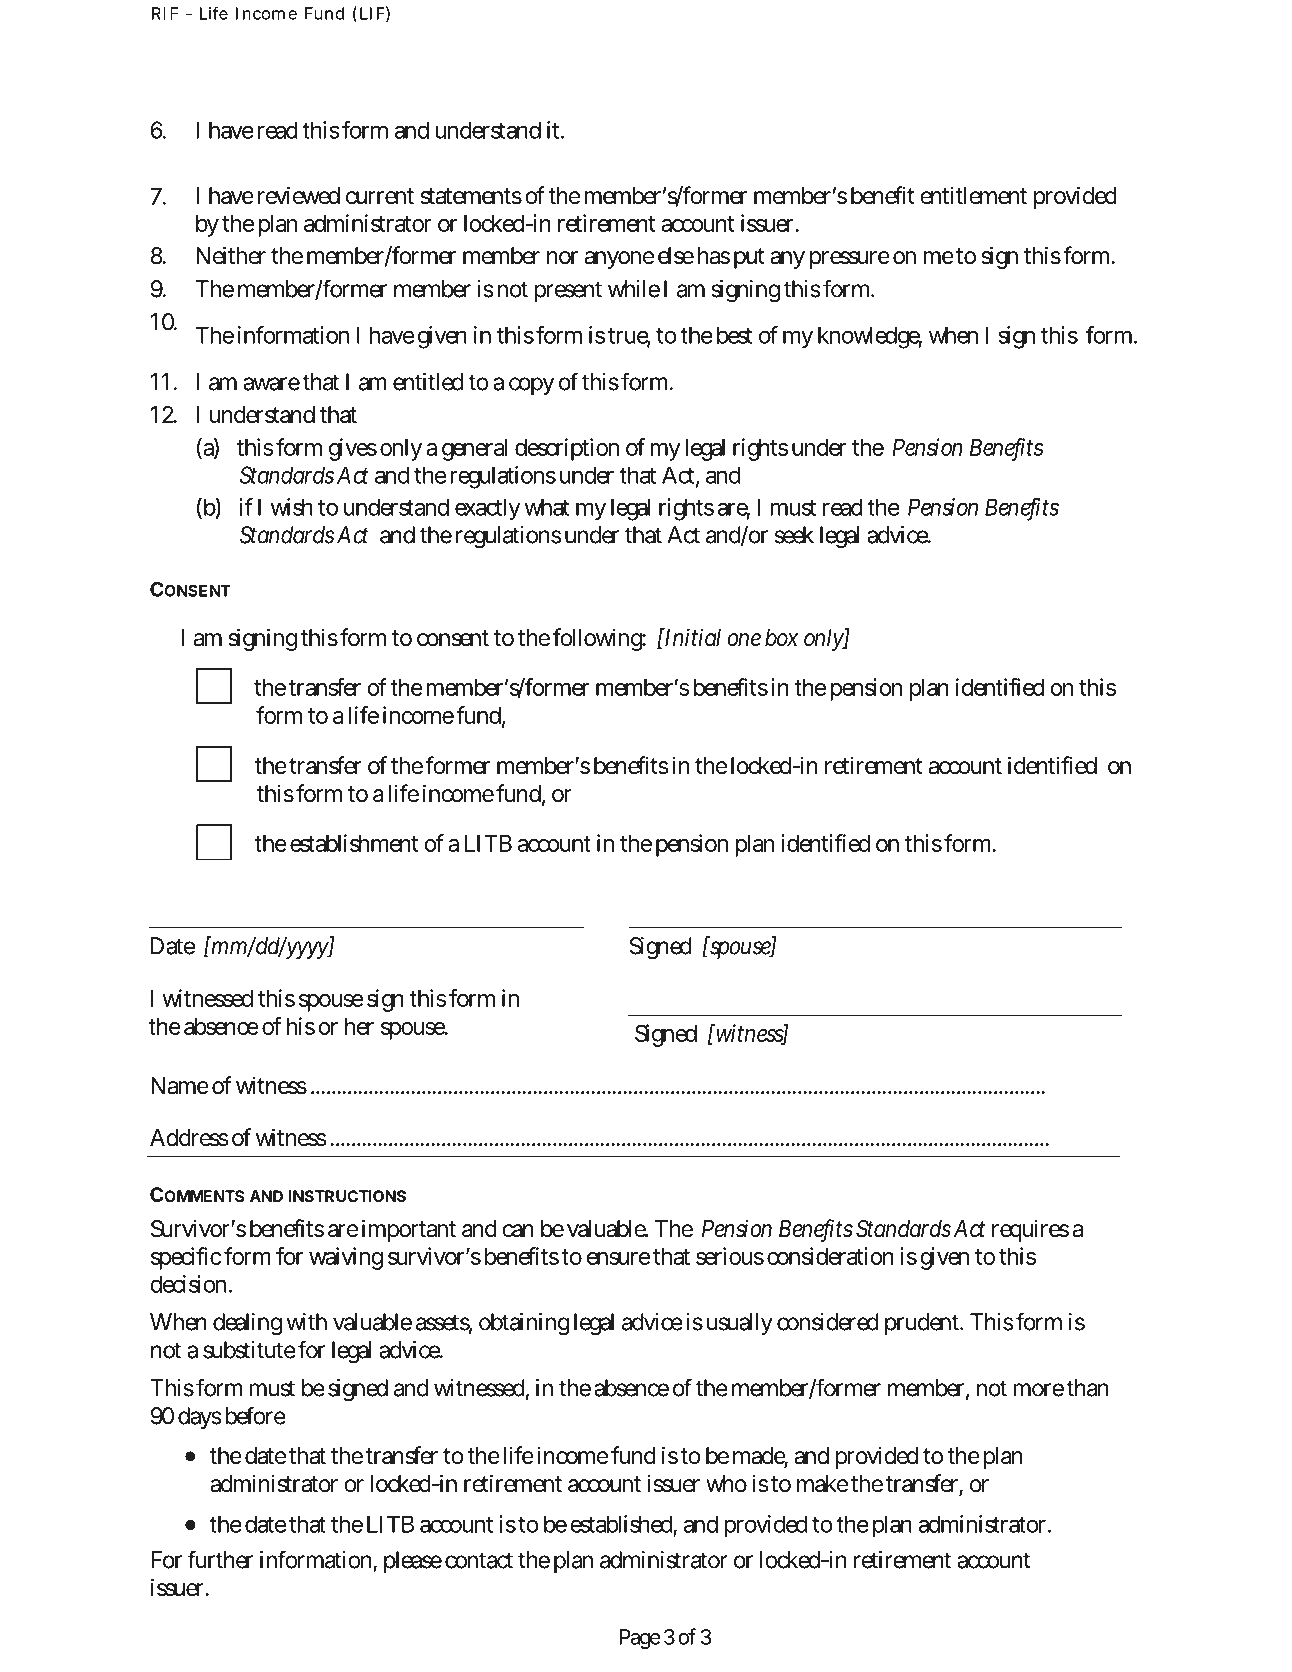  What do you see at coordinates (562, 257) in the image?
I see `nor` at bounding box center [562, 257].
